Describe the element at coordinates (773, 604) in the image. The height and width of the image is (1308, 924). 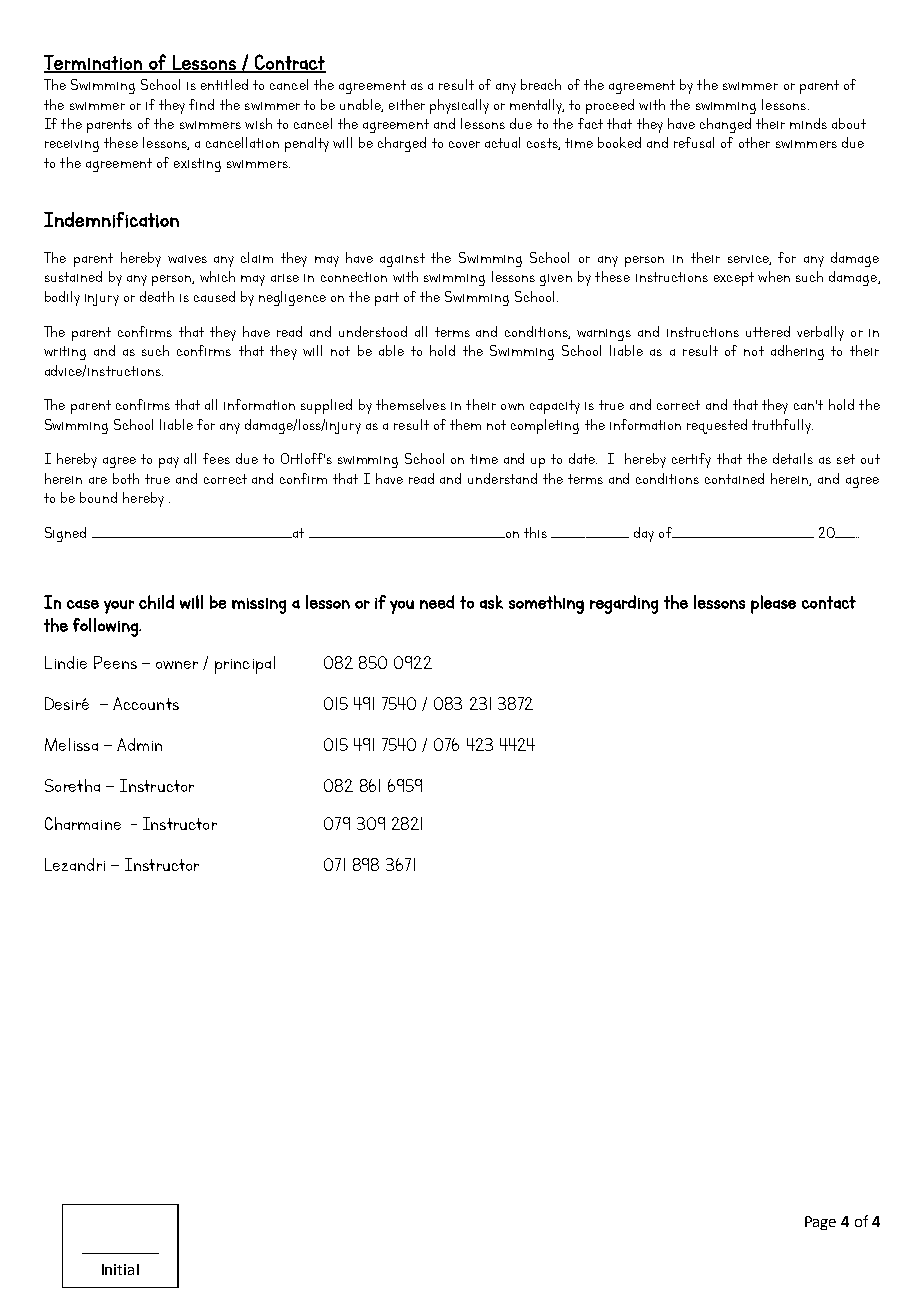
I see `please` at that location.
